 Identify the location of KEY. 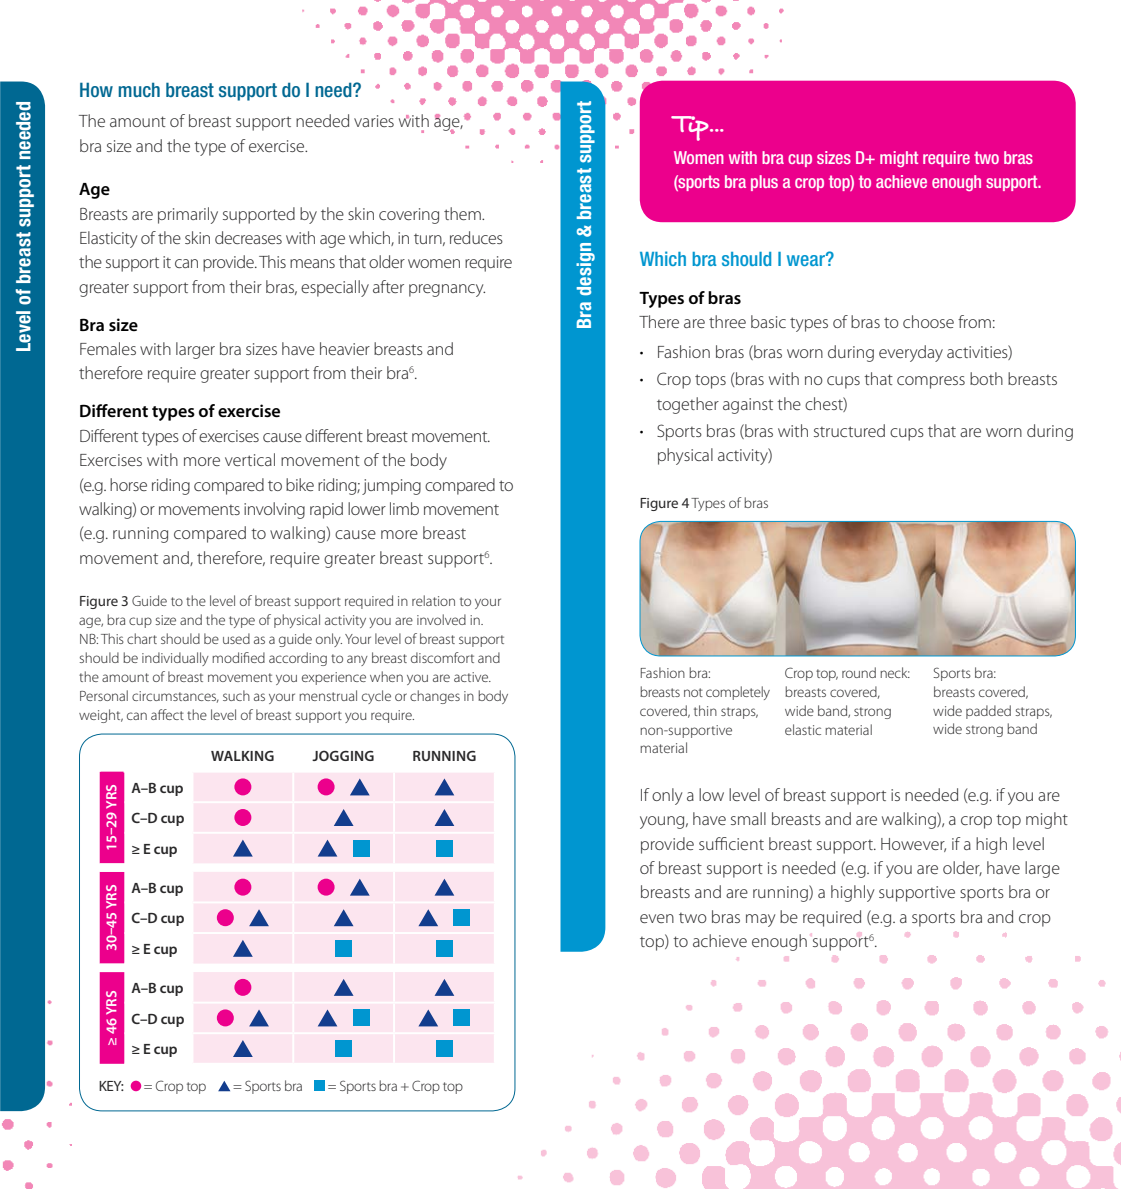
(111, 1086).
